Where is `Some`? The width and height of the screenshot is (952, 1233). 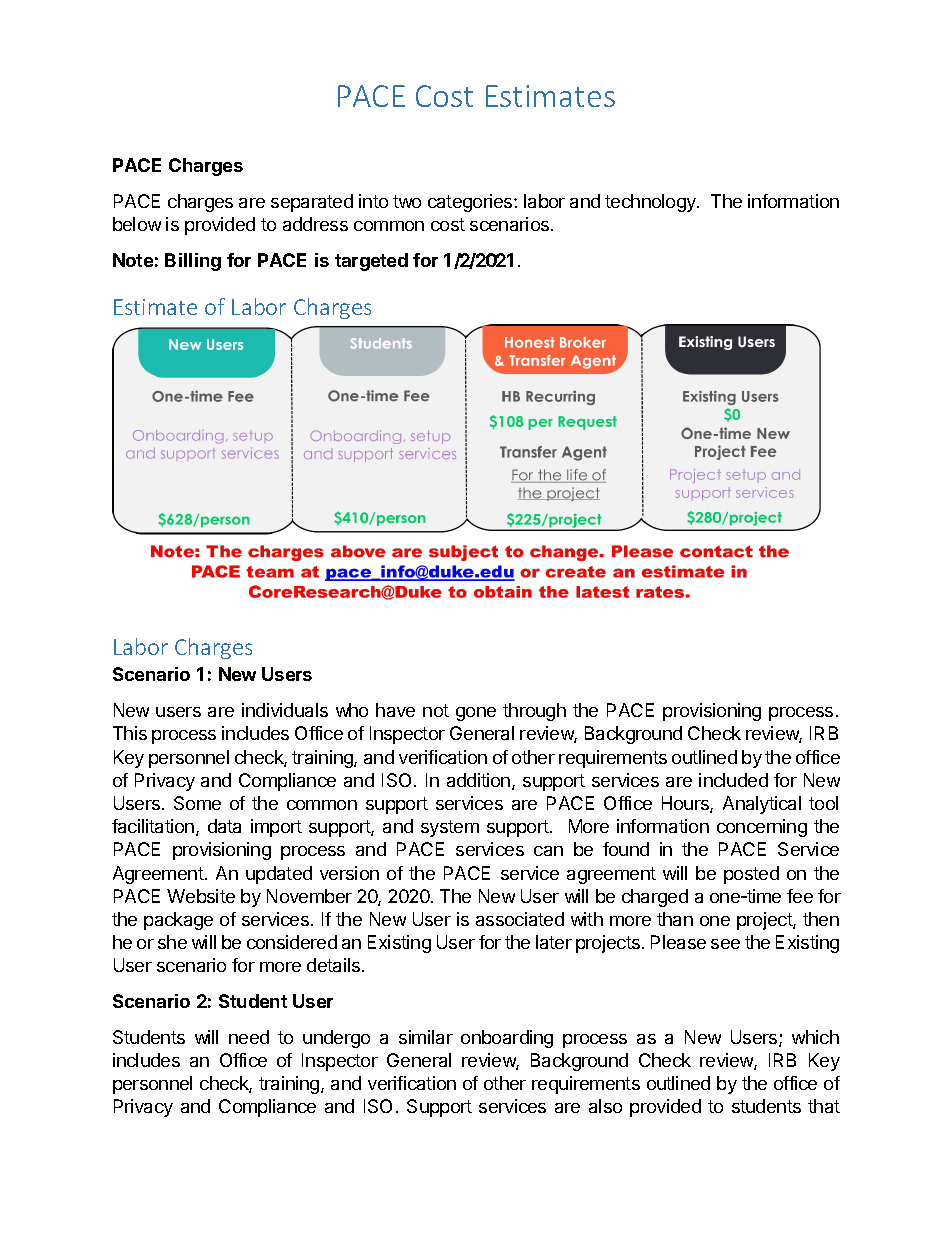 Some is located at coordinates (197, 803).
